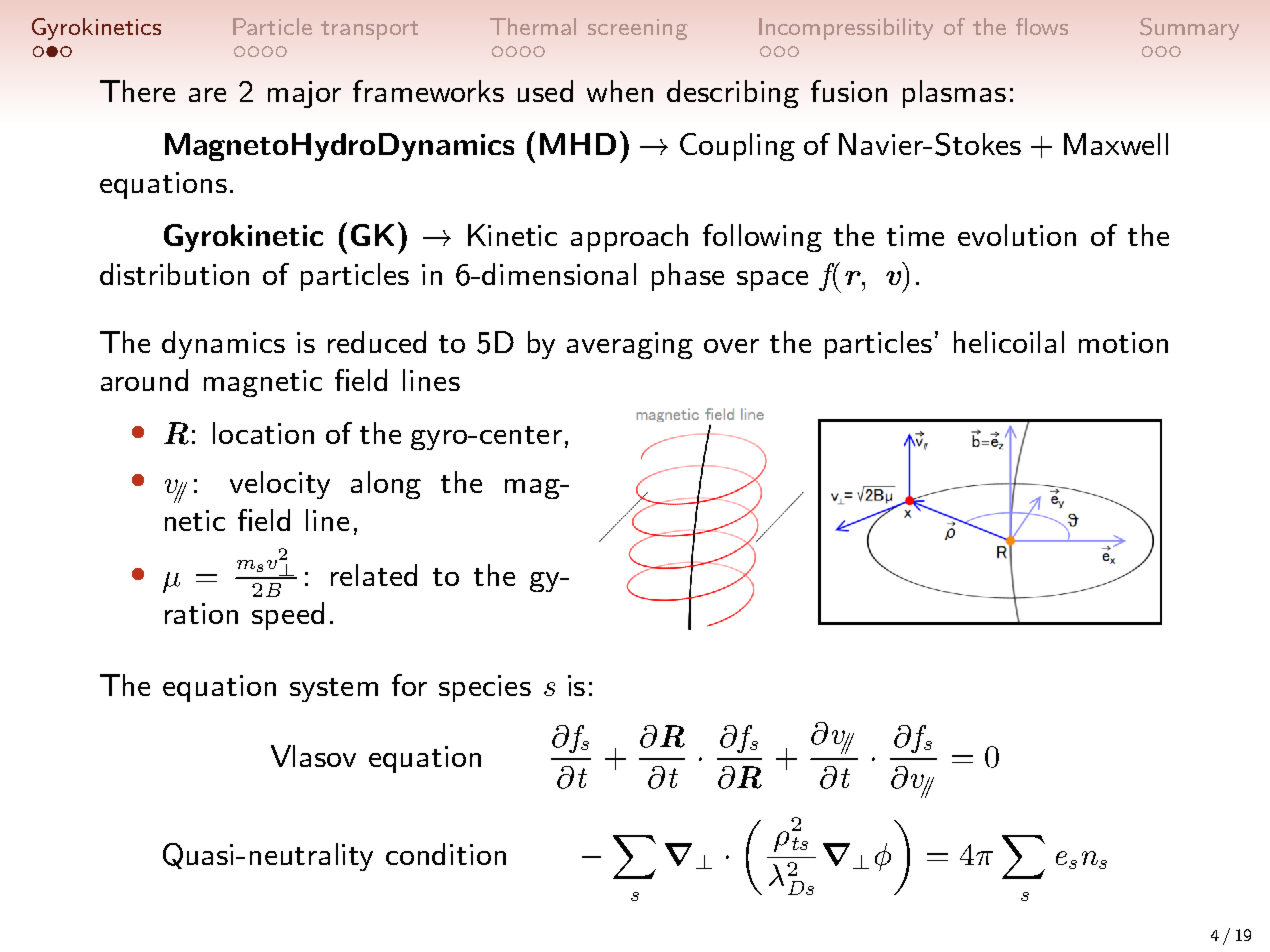 This page has height=952, width=1270. What do you see at coordinates (446, 854) in the page?
I see `condition` at bounding box center [446, 854].
